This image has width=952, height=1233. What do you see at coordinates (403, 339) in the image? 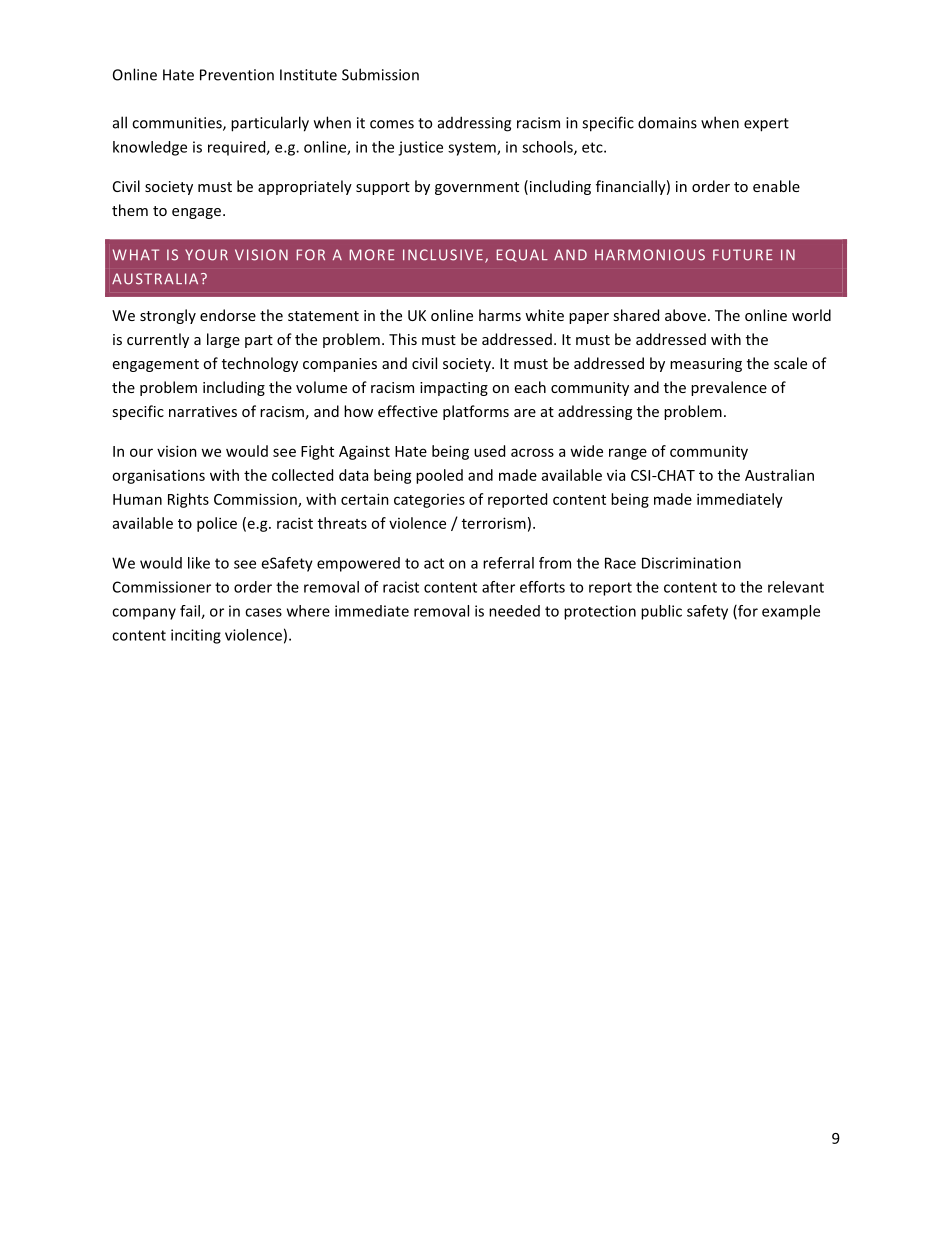
I see `This` at bounding box center [403, 339].
